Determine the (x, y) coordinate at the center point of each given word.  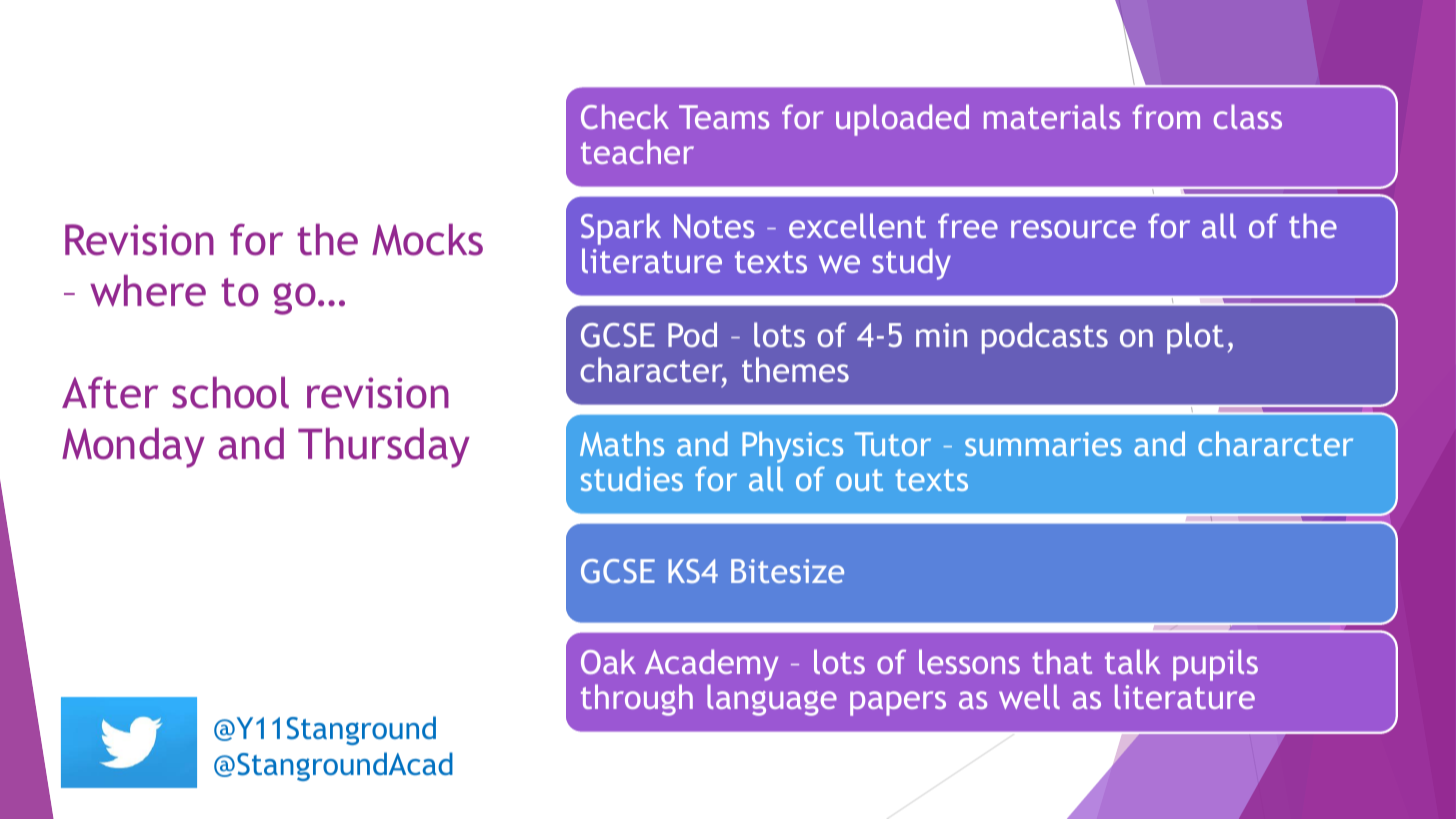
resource (1073, 229)
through (637, 700)
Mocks (427, 240)
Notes (714, 226)
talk (1133, 661)
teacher (637, 151)
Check (625, 116)
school (230, 393)
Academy (711, 665)
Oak (608, 661)
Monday (133, 448)
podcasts (1045, 338)
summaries (1043, 444)
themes (795, 369)
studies (632, 478)
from (1166, 116)
